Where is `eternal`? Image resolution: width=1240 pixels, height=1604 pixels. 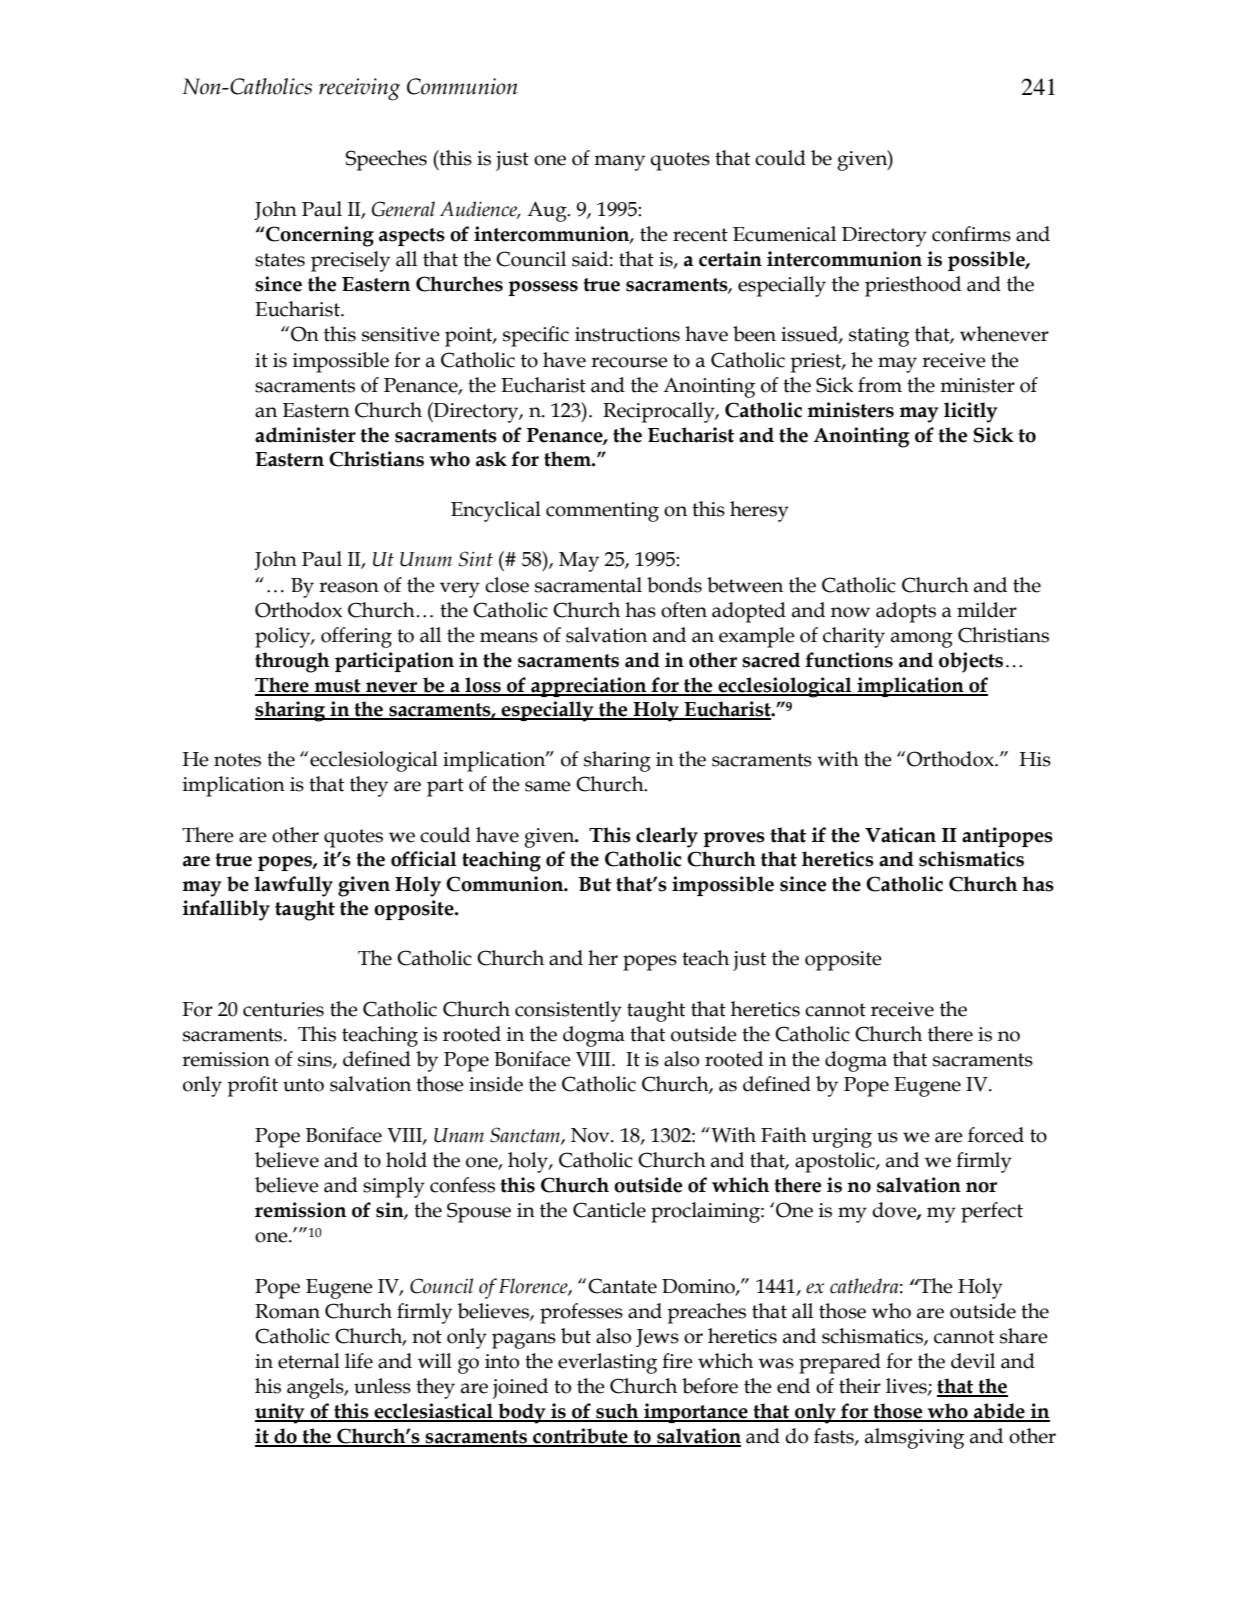 eternal is located at coordinates (309, 1361).
